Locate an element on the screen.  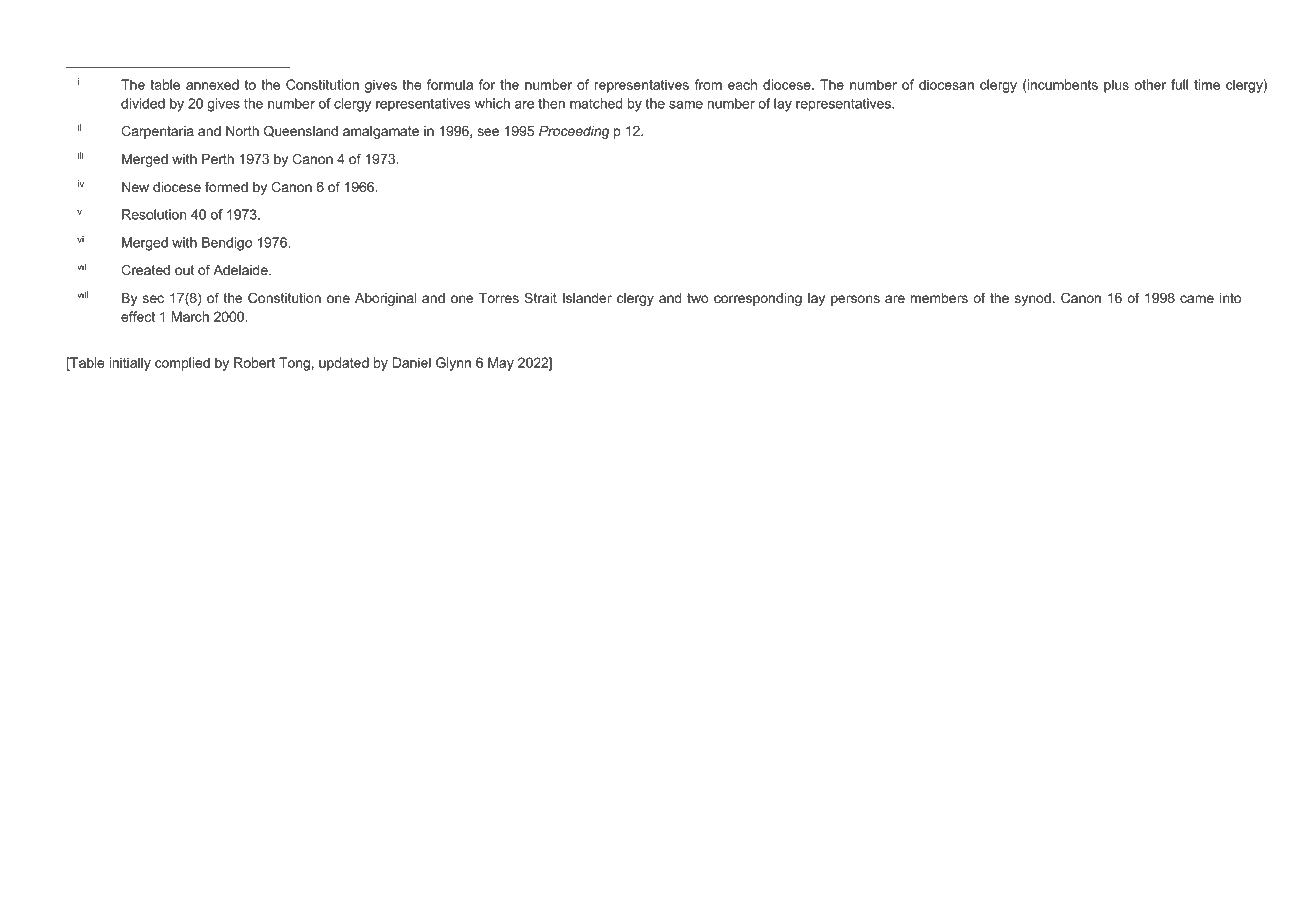
Resolution is located at coordinates (154, 214).
